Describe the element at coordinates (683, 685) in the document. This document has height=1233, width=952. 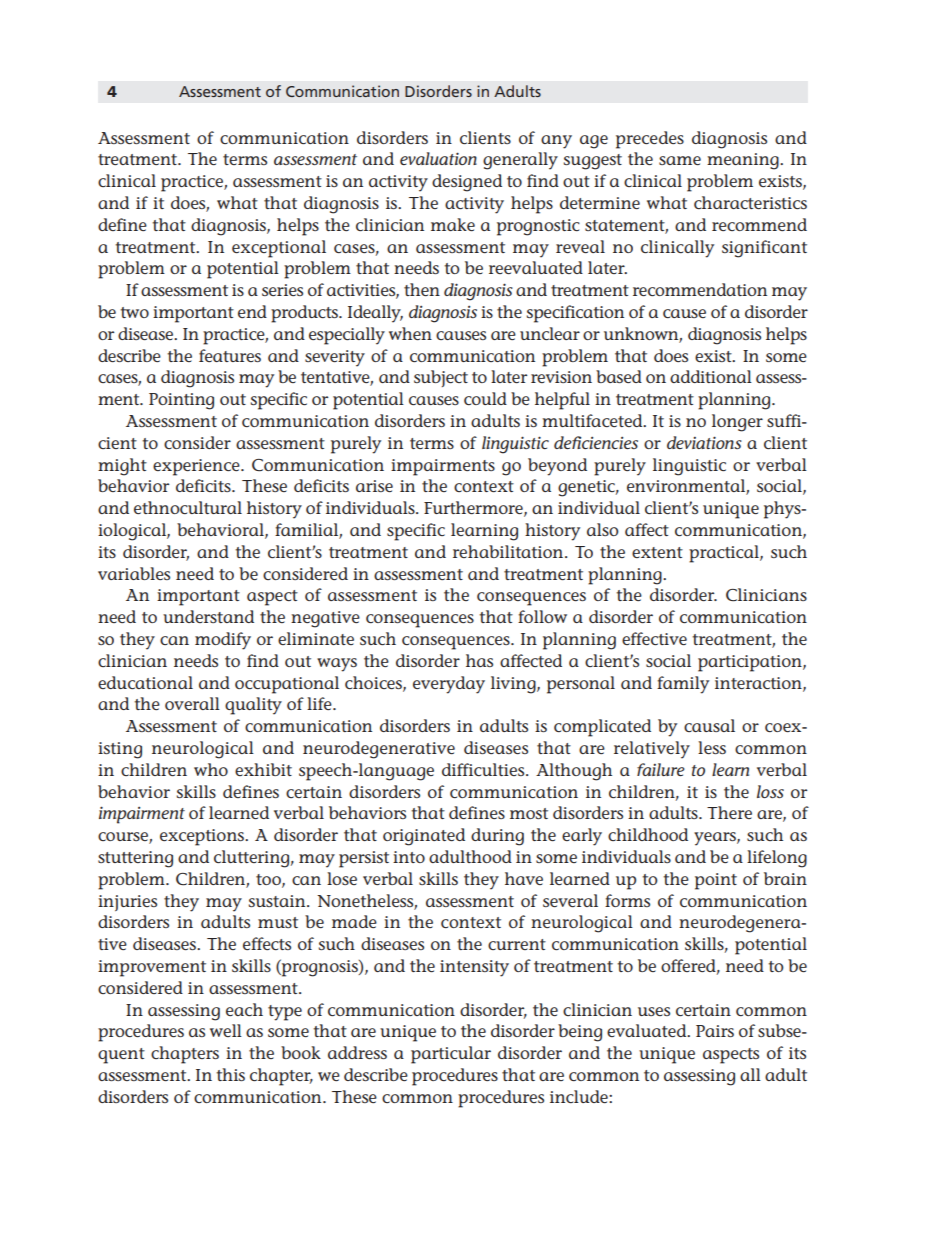
I see `family` at that location.
